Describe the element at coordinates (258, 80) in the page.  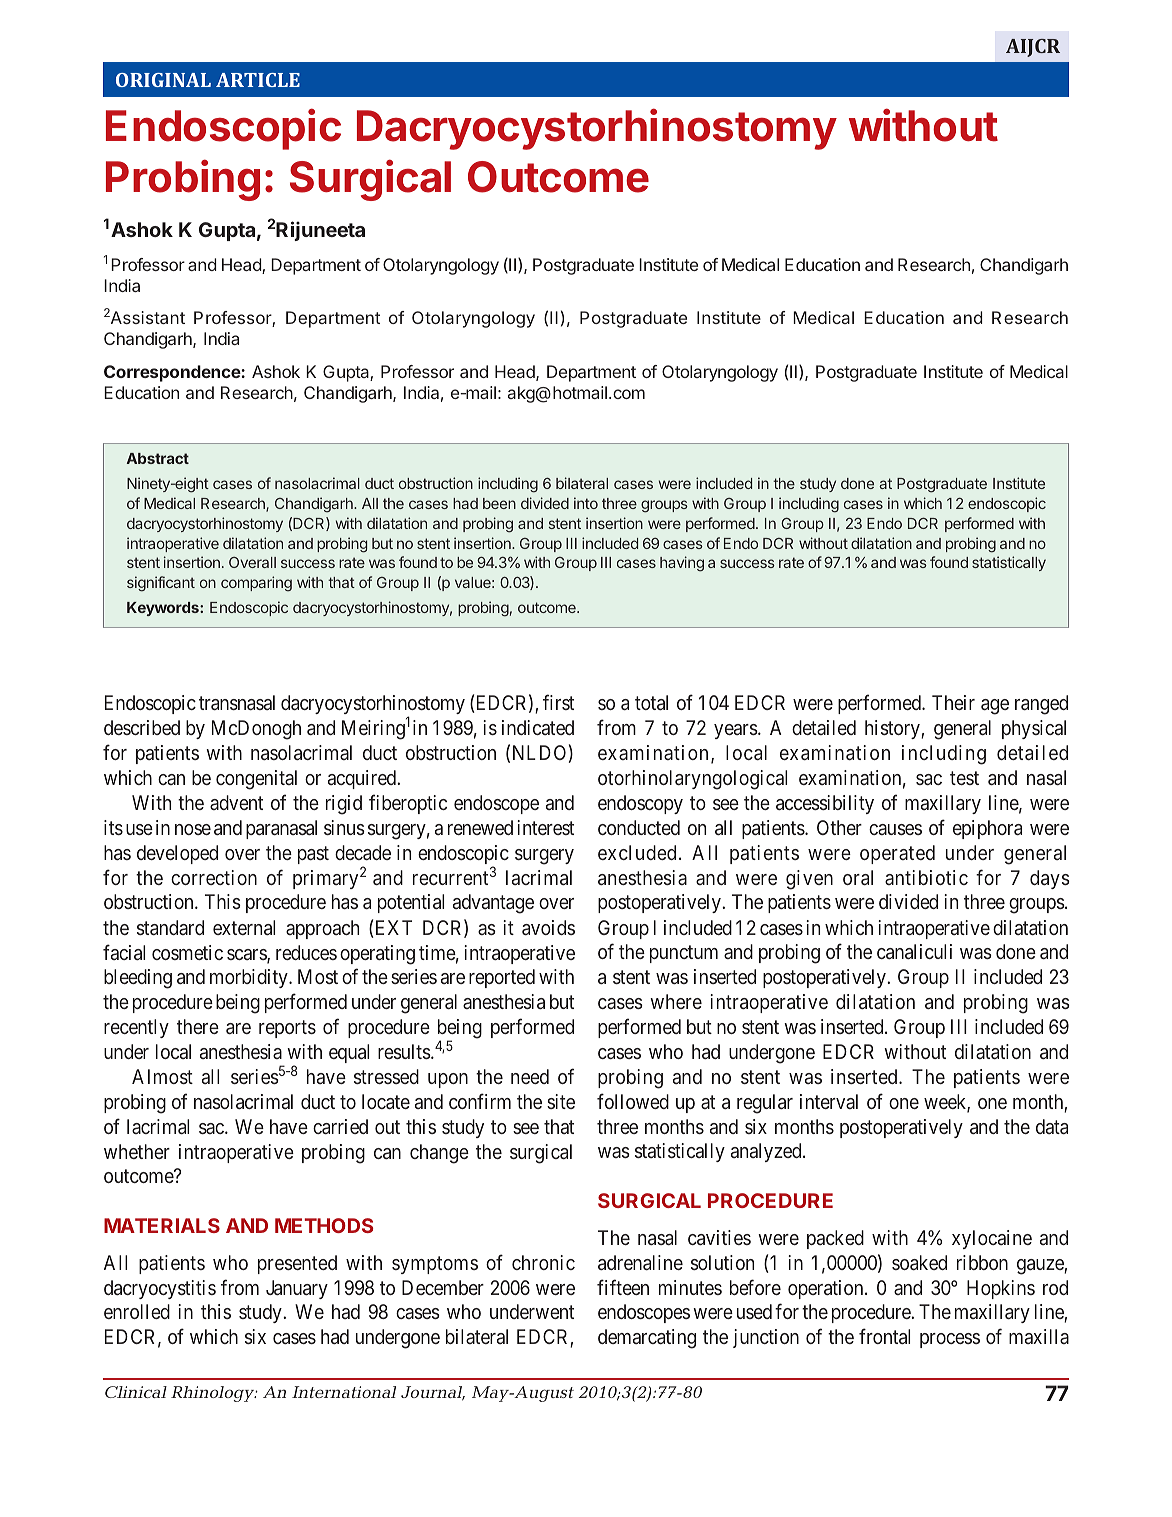
I see `ARTICLE` at that location.
